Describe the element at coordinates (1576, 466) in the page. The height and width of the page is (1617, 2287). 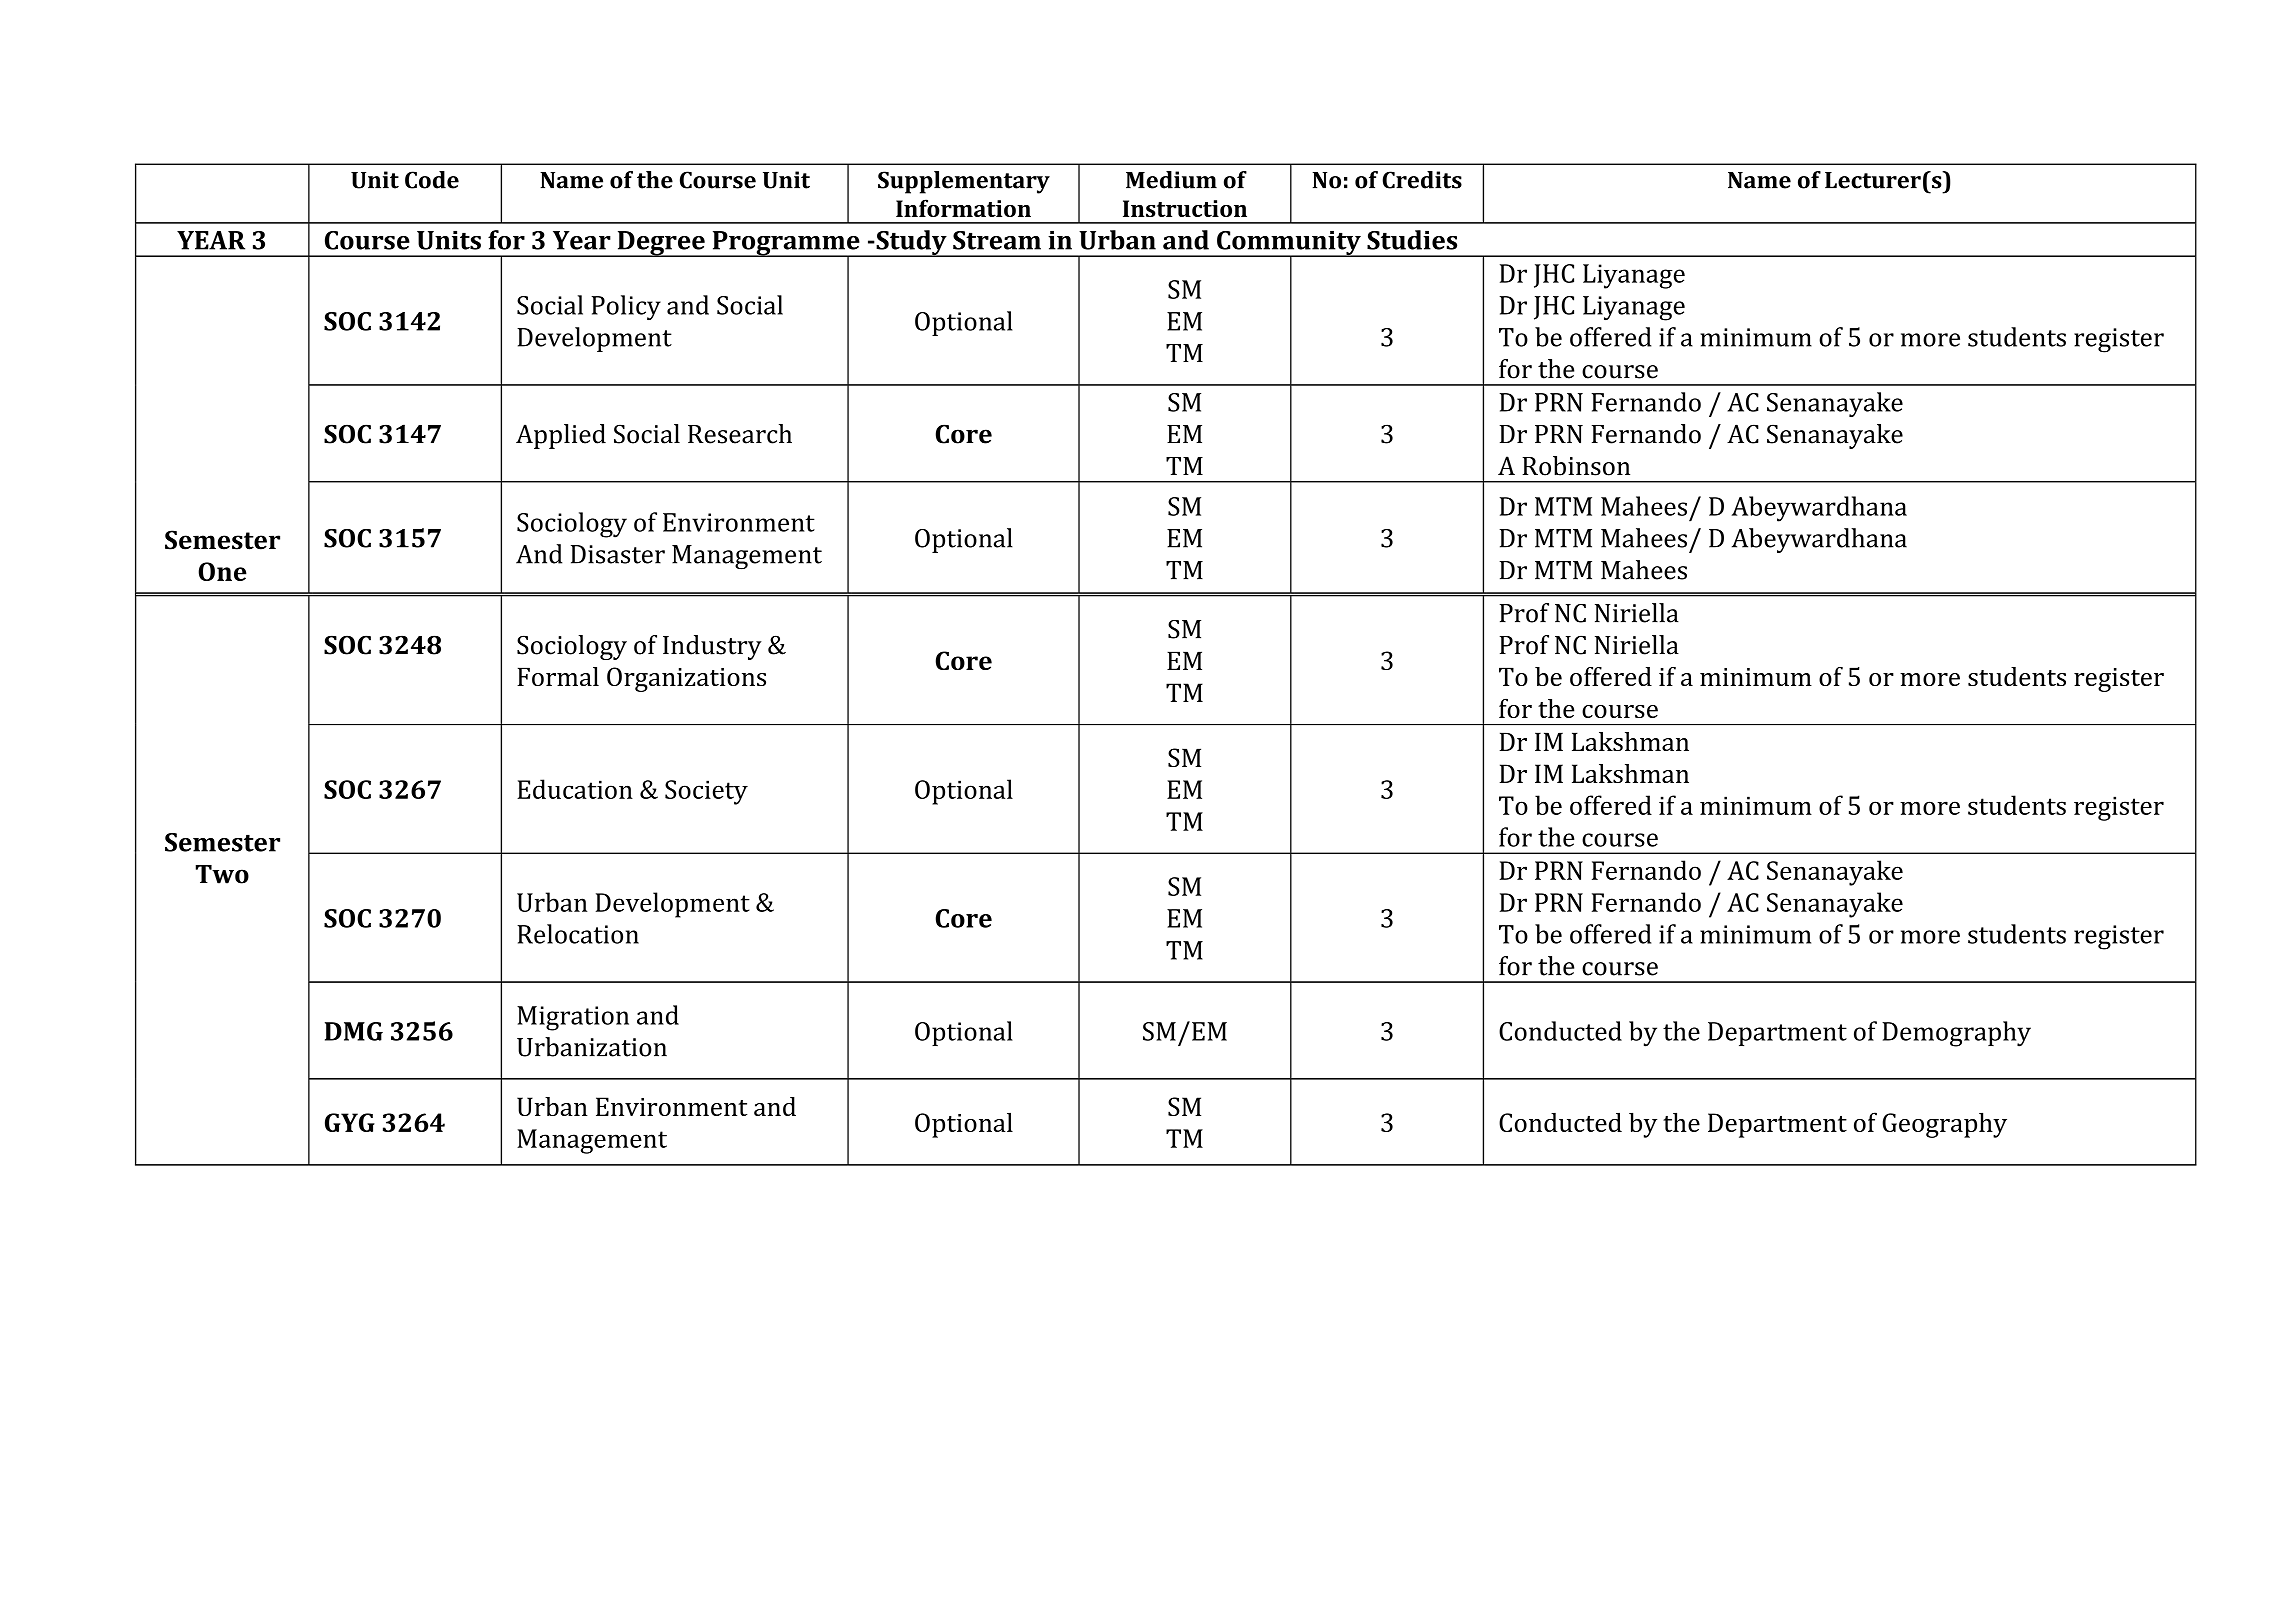
I see `Robinson` at that location.
